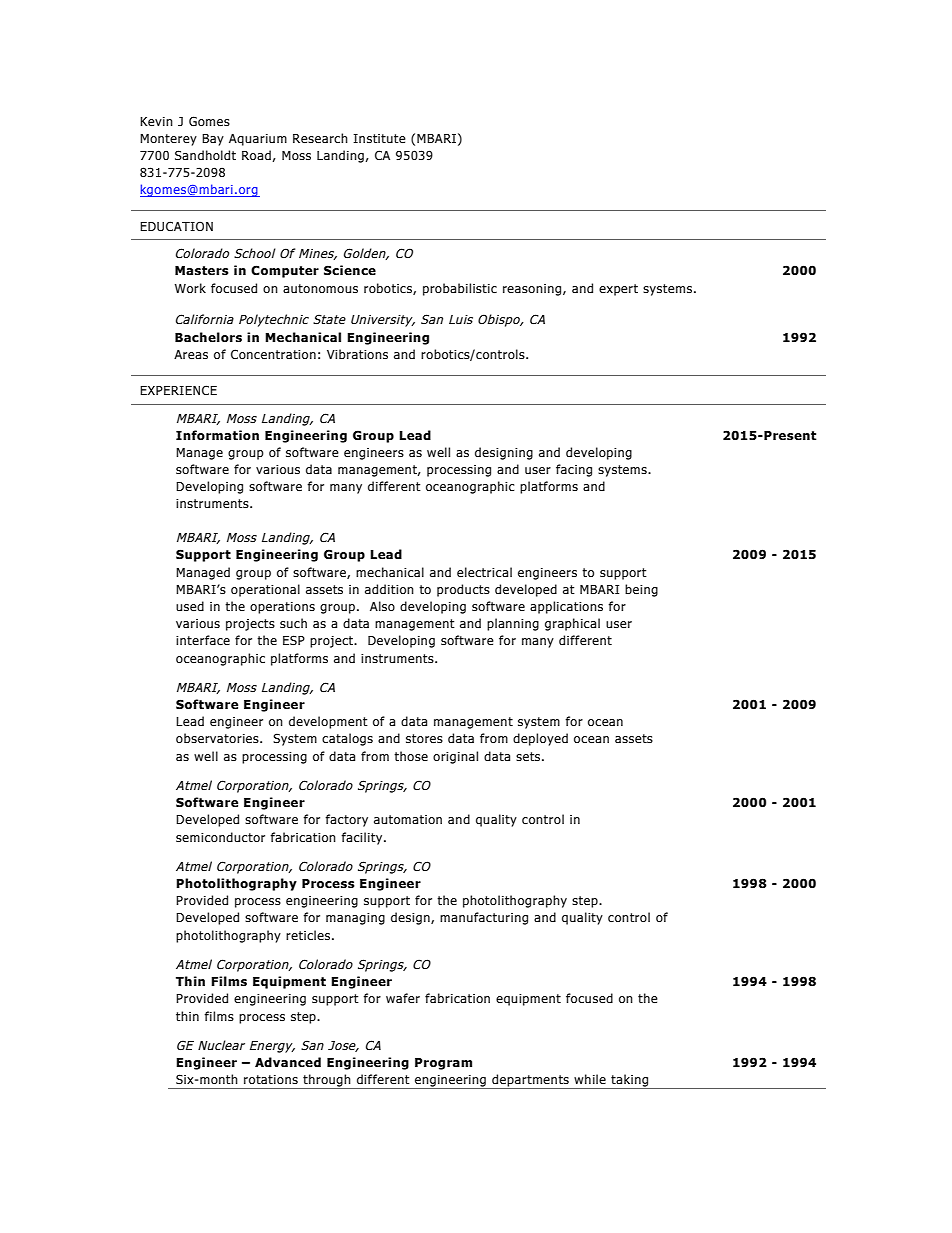  Describe the element at coordinates (590, 1079) in the screenshot. I see `while` at that location.
